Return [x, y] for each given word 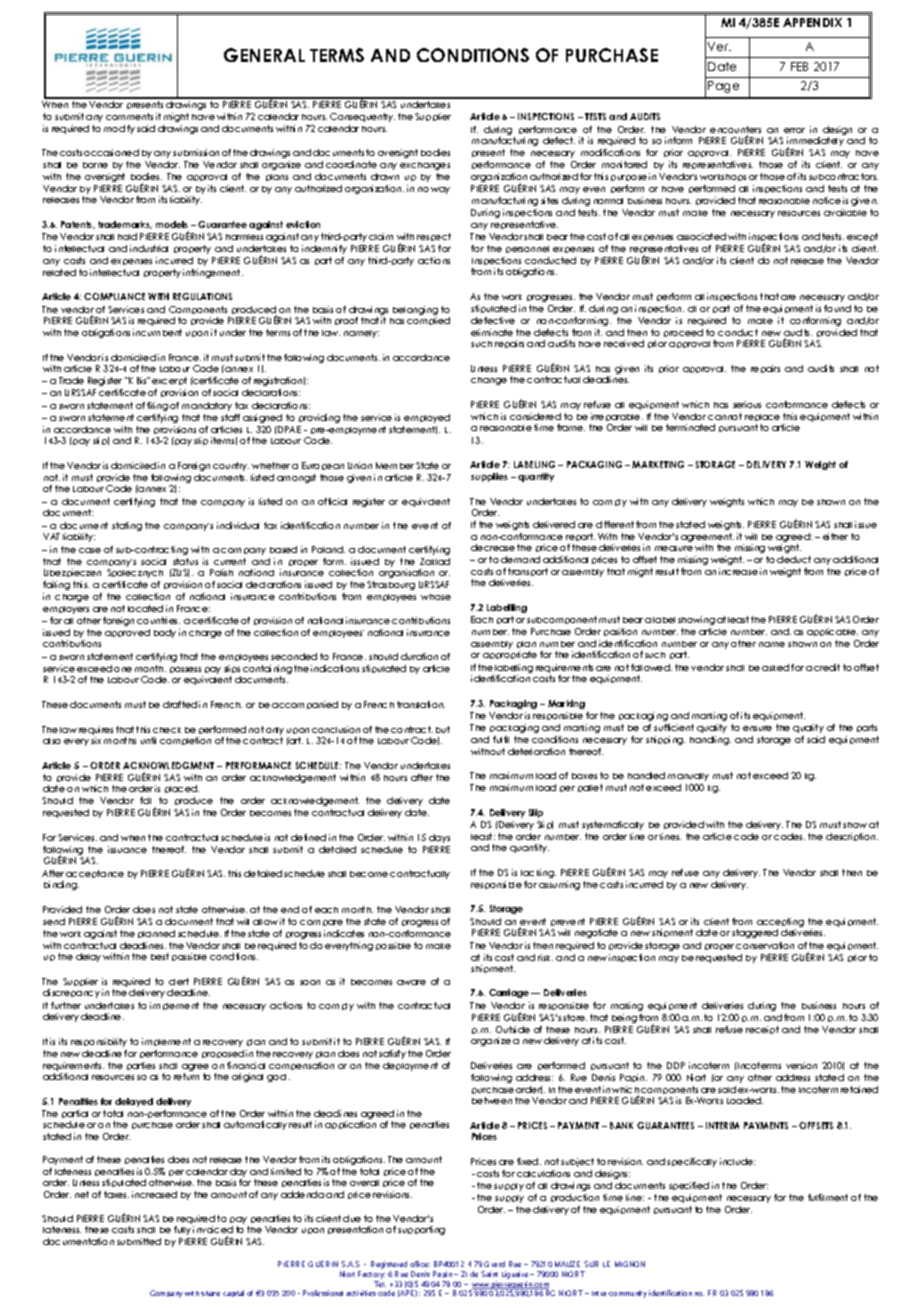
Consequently [362, 117]
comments [129, 116]
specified [689, 1186]
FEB [799, 66]
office [420, 1264]
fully [182, 1230]
